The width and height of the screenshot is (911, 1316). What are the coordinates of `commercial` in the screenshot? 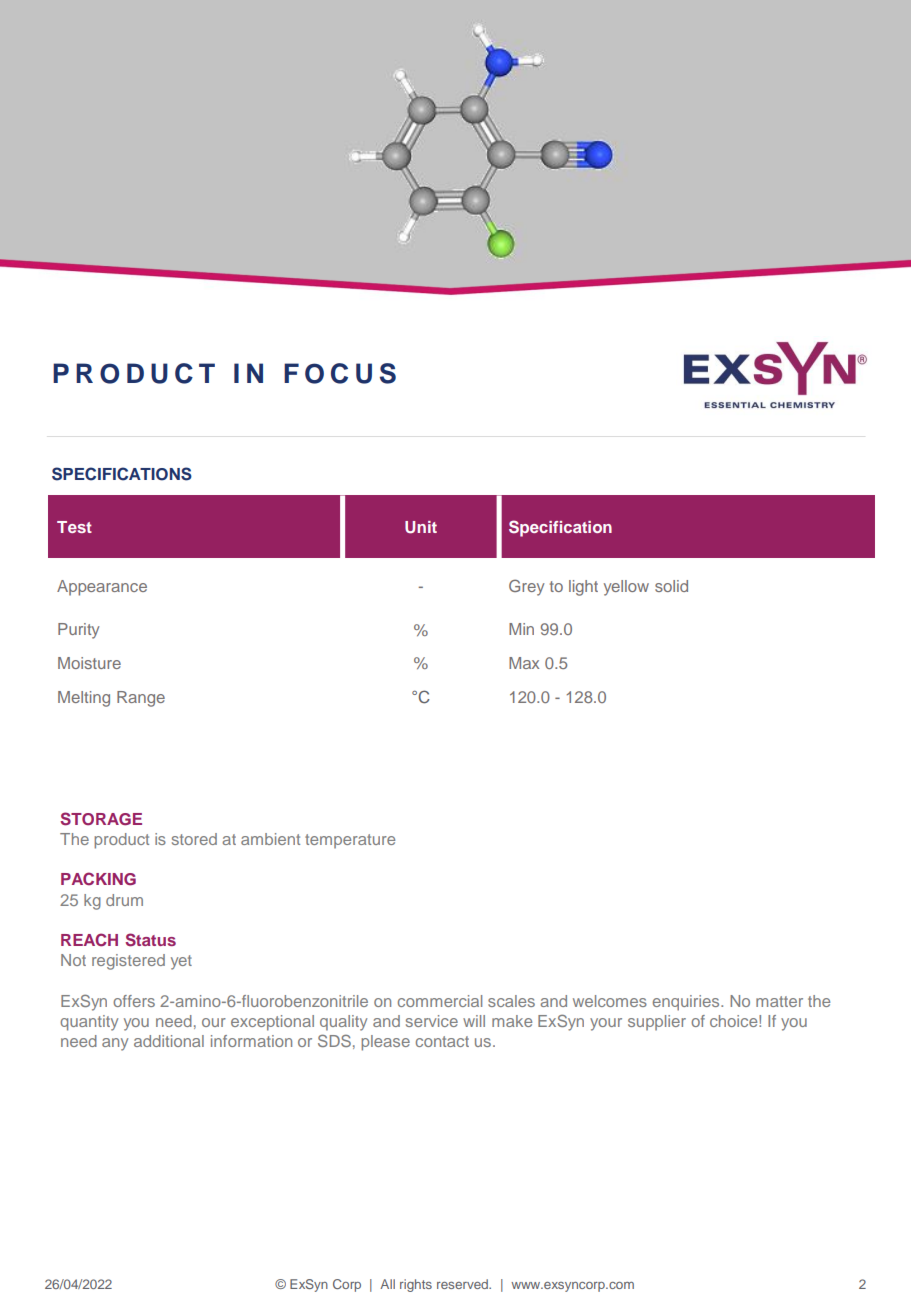 It's located at (440, 1001).
